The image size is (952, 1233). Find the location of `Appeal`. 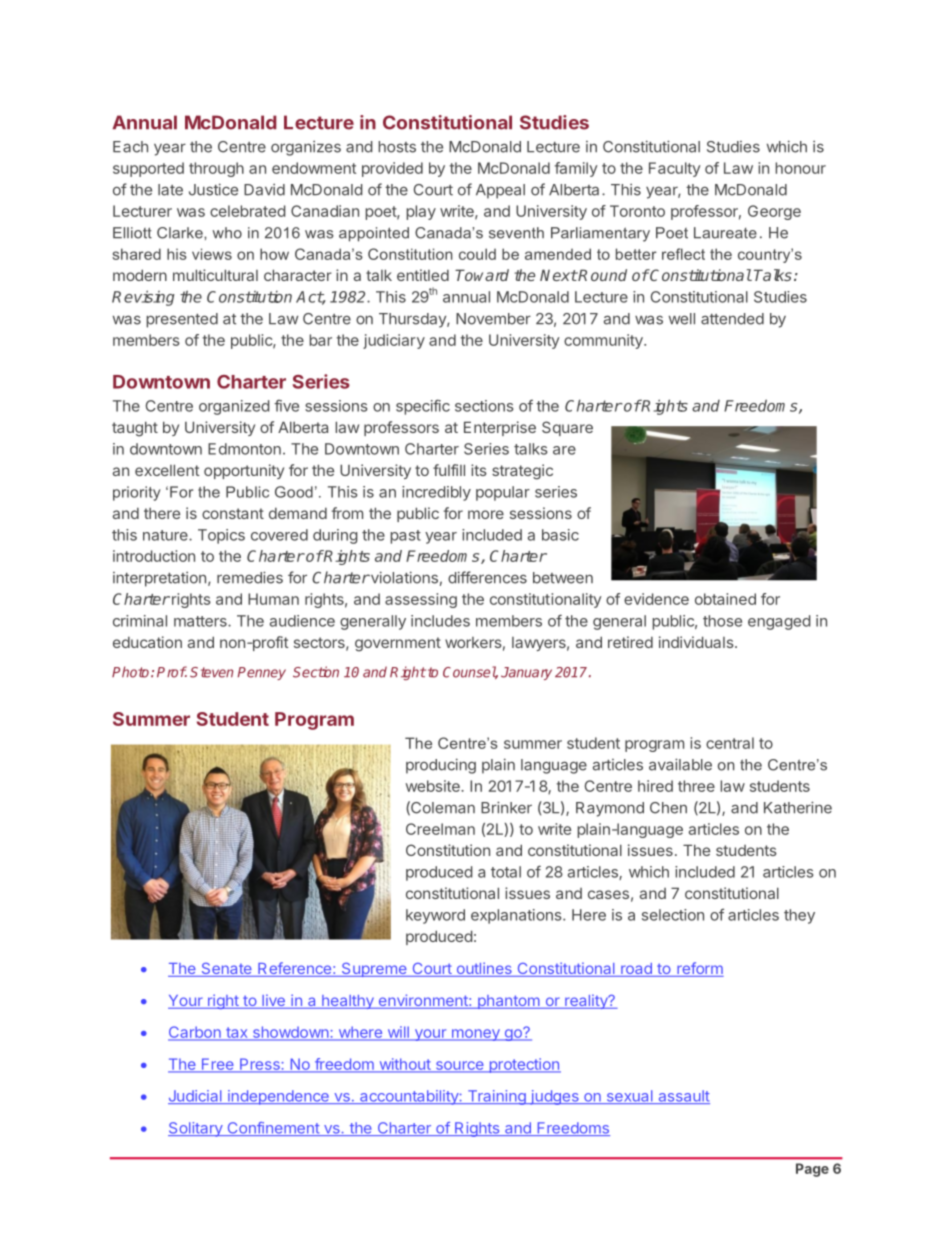

Appeal is located at coordinates (500, 191).
